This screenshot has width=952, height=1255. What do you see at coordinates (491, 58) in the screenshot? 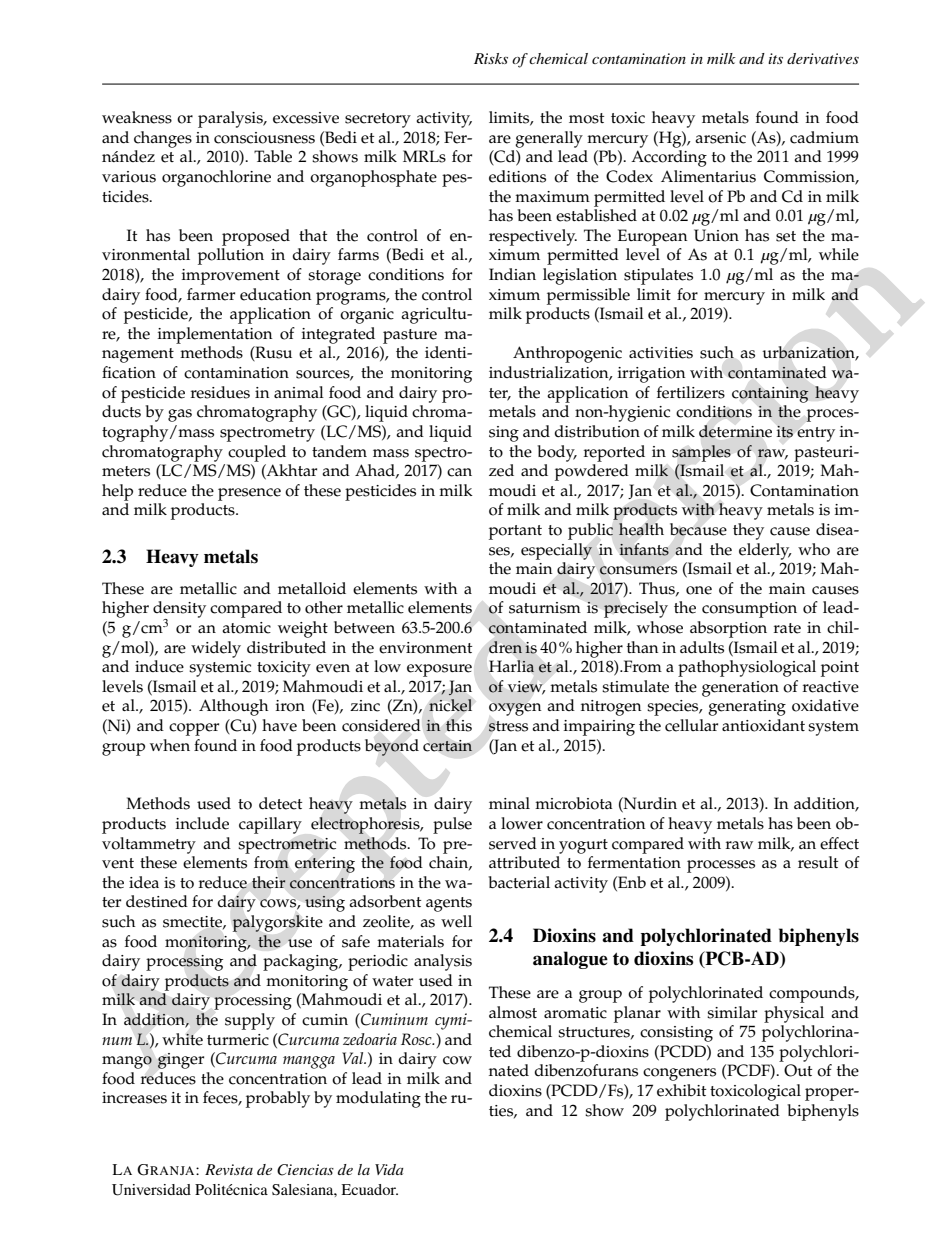
I see `Risks` at bounding box center [491, 58].
